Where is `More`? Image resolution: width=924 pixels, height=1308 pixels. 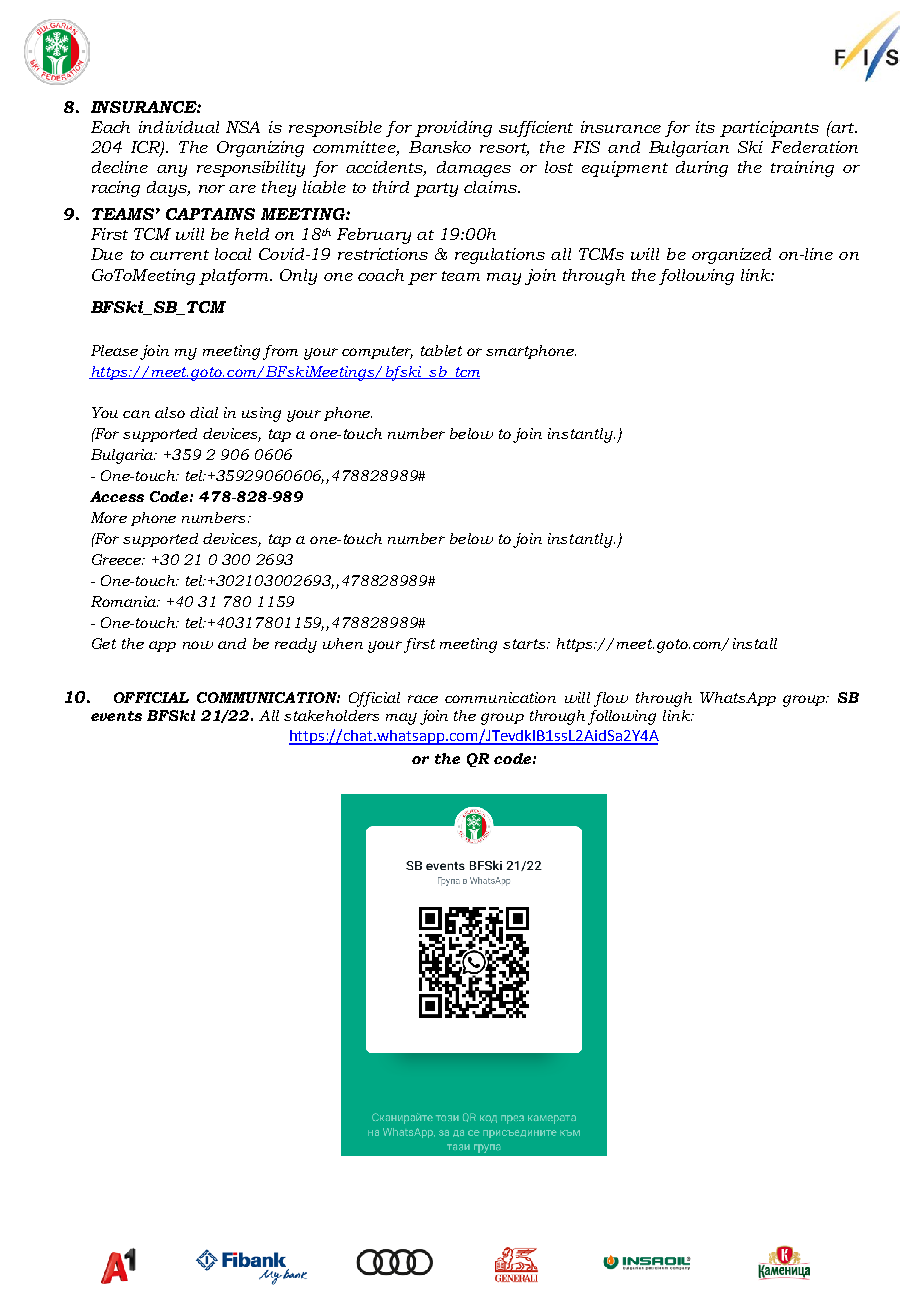
More is located at coordinates (109, 517).
